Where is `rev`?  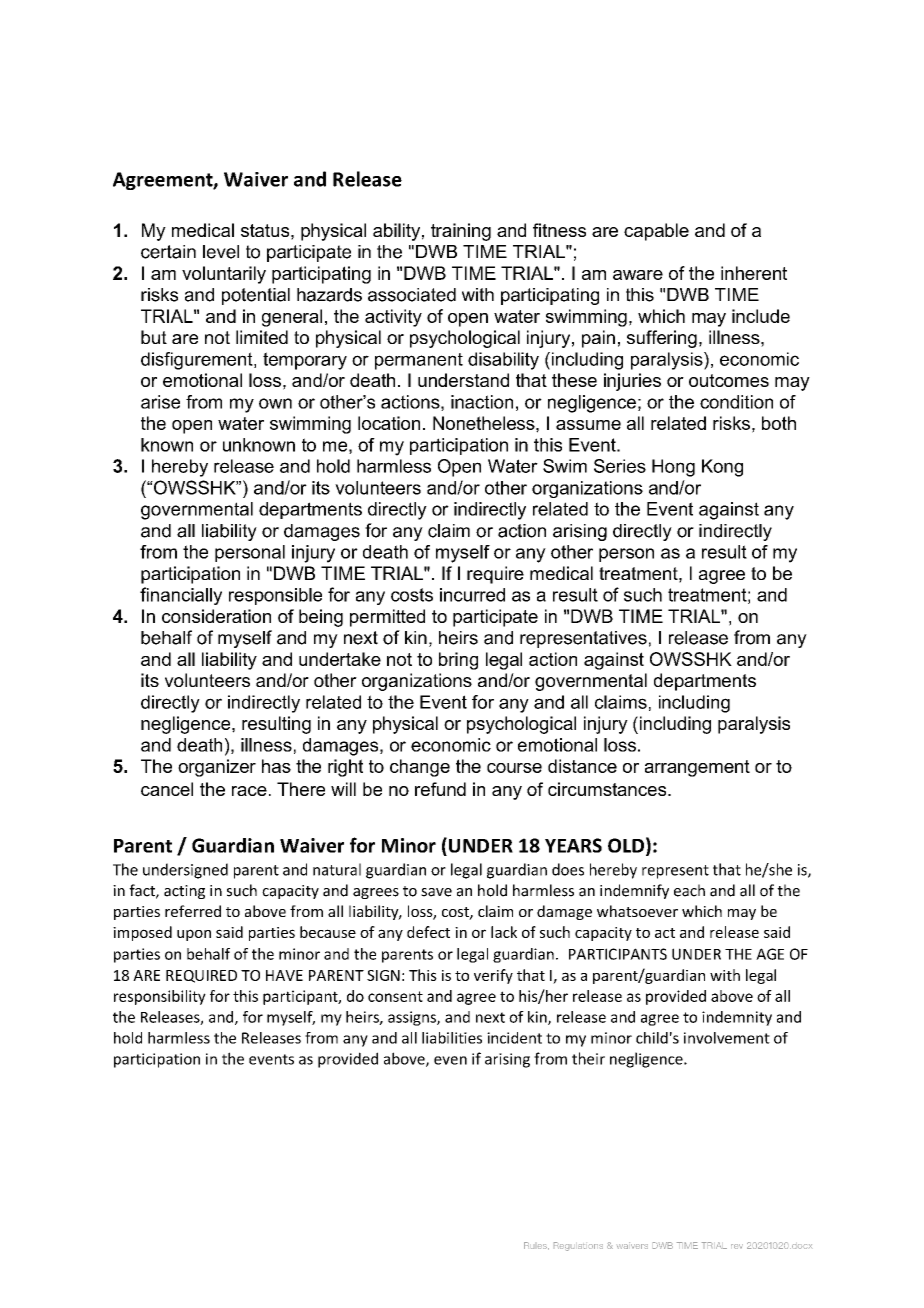 rev is located at coordinates (737, 1246).
